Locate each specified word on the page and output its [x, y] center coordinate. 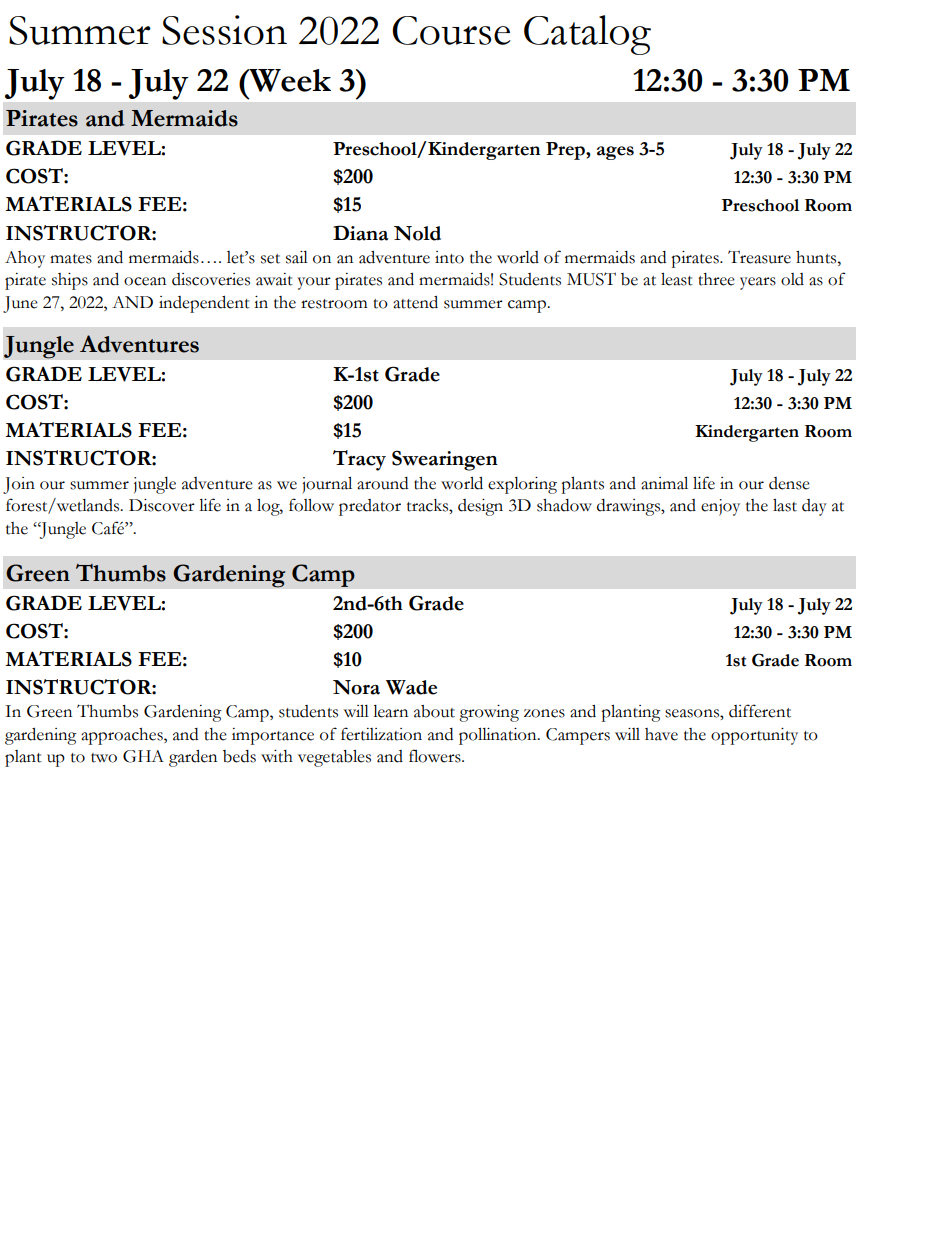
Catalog [587, 35]
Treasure [759, 257]
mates [71, 259]
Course [451, 30]
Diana [360, 233]
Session [224, 30]
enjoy [720, 507]
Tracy [359, 460]
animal [664, 483]
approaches [123, 736]
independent [204, 304]
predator [370, 507]
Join [19, 485]
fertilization [381, 734]
